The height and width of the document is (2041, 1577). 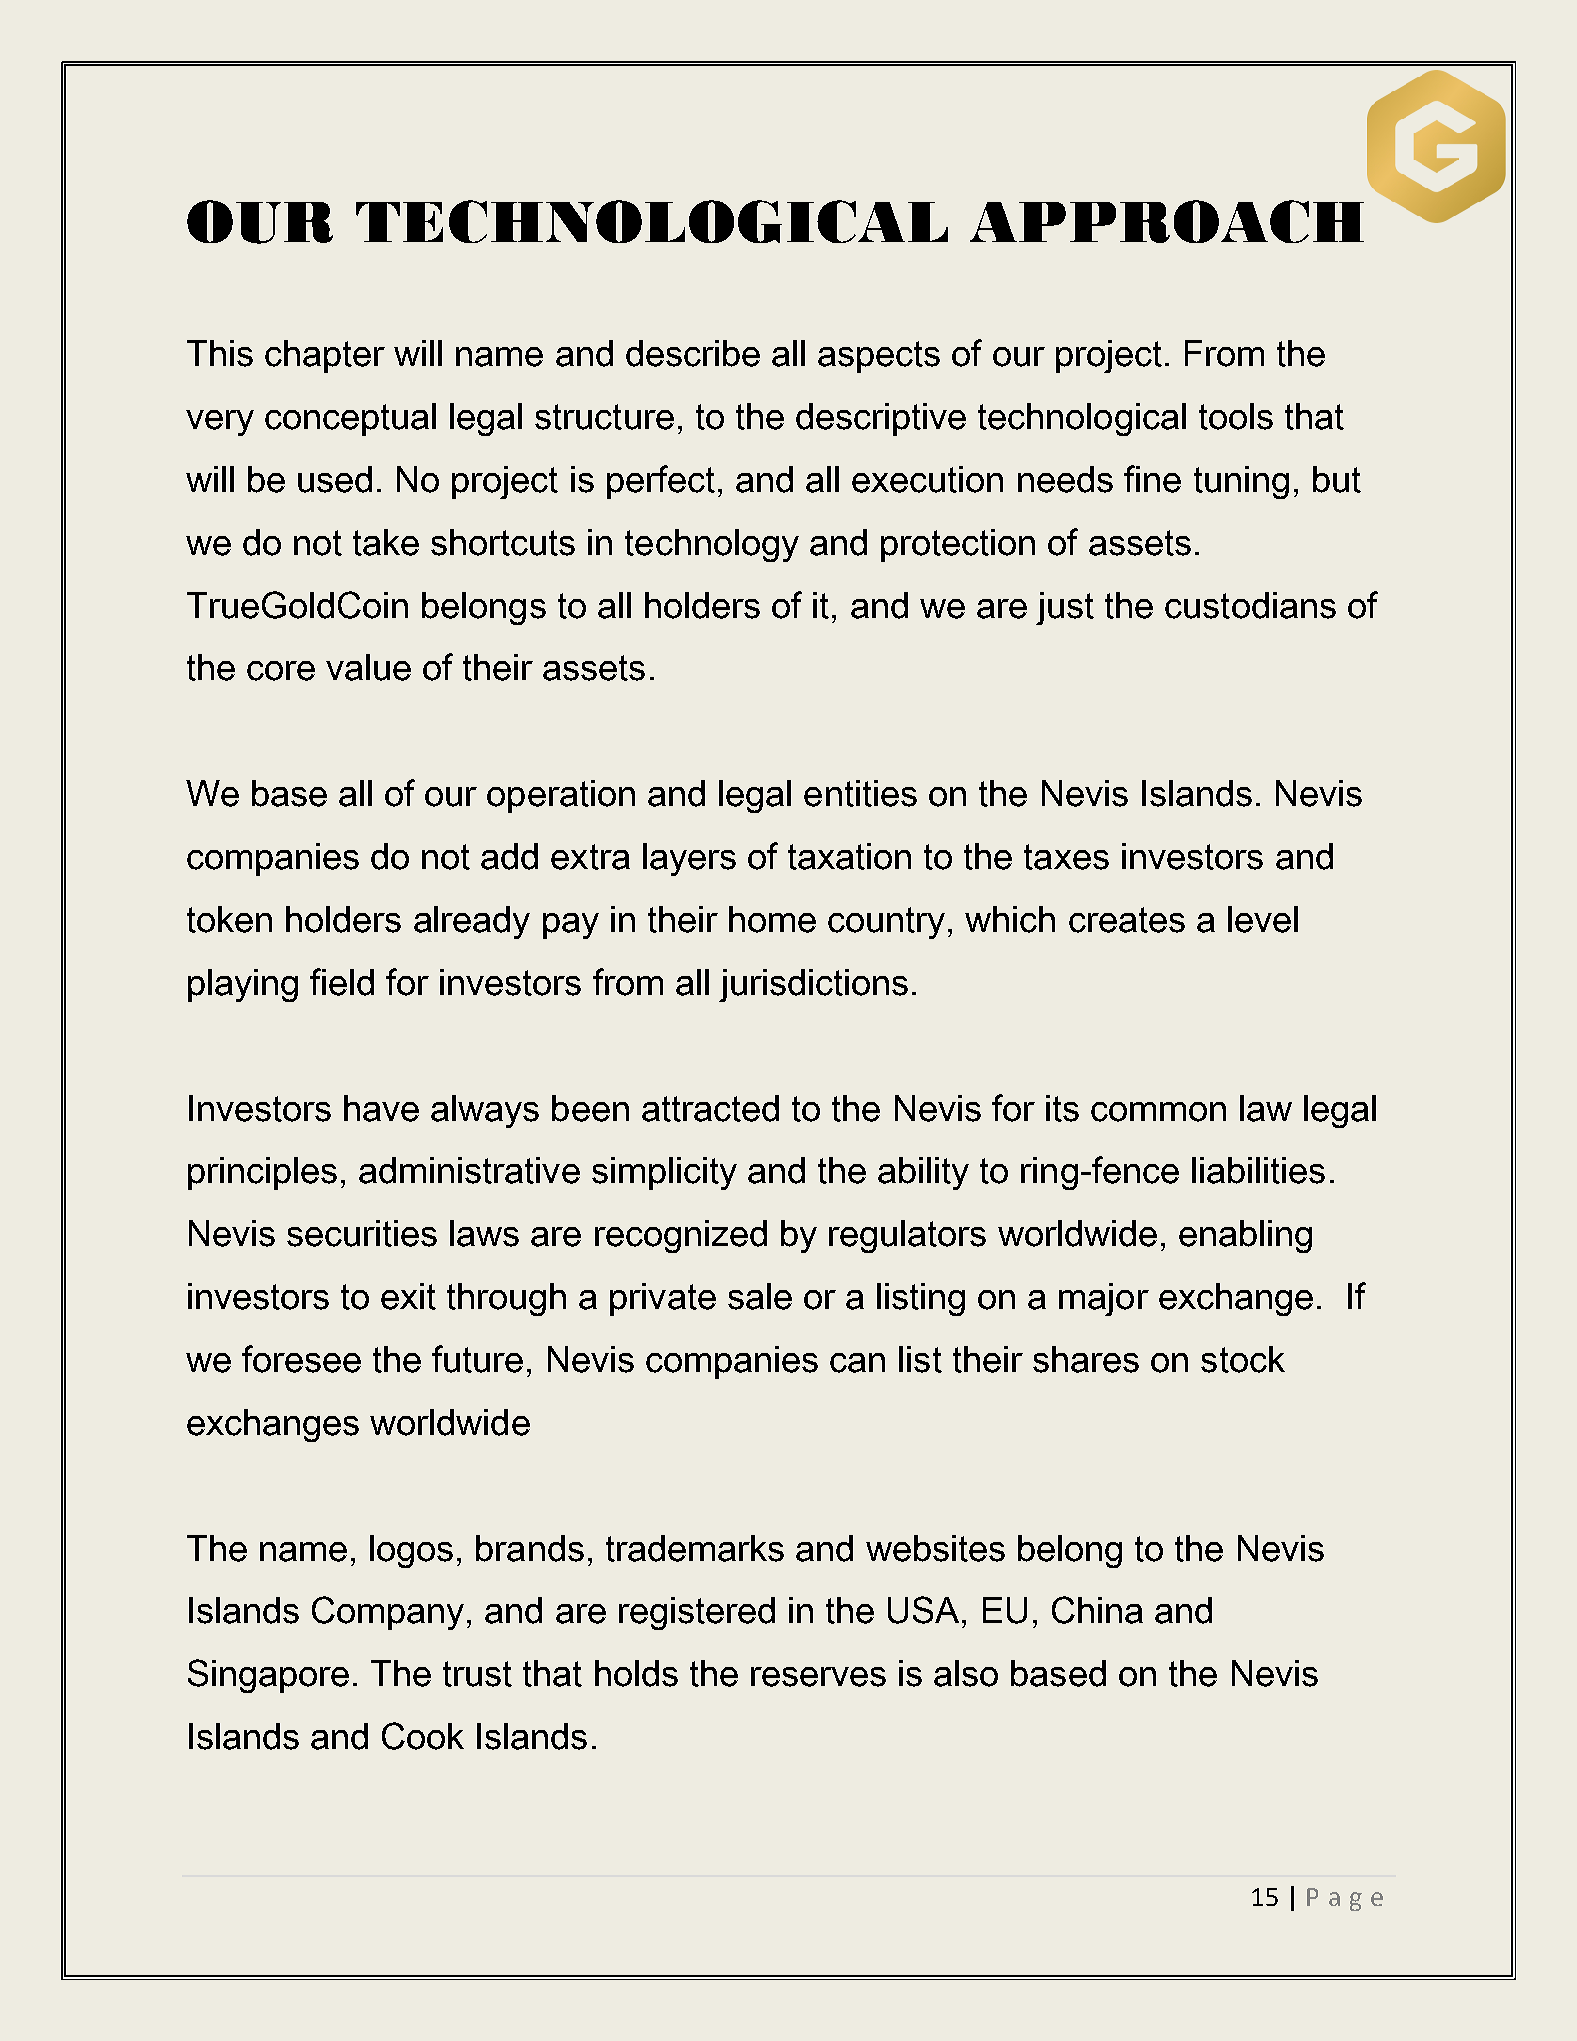 I want to click on enabling, so click(x=1245, y=1236).
